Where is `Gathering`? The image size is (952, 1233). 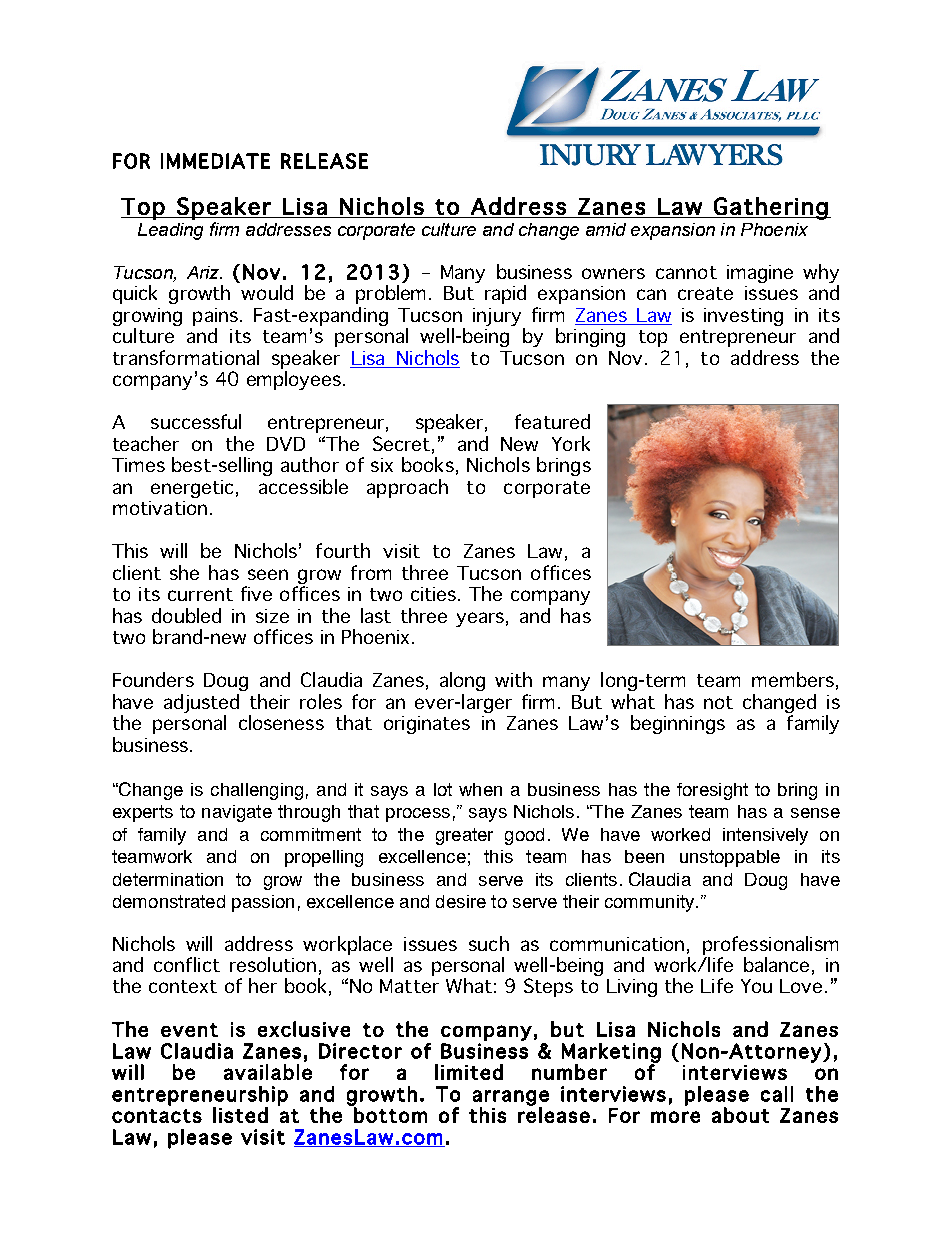 Gathering is located at coordinates (771, 208).
